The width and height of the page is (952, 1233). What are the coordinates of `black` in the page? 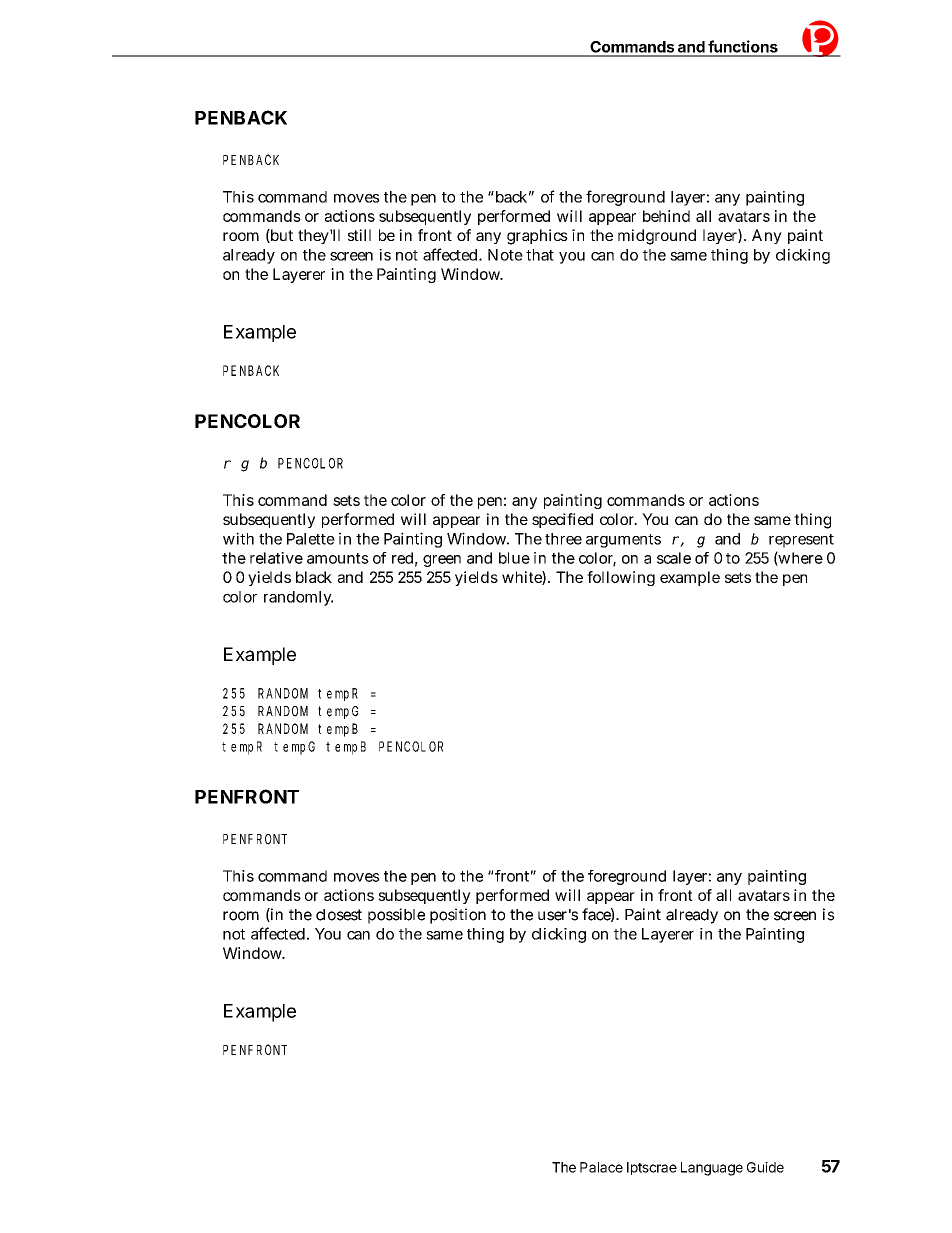 It's located at (314, 577).
